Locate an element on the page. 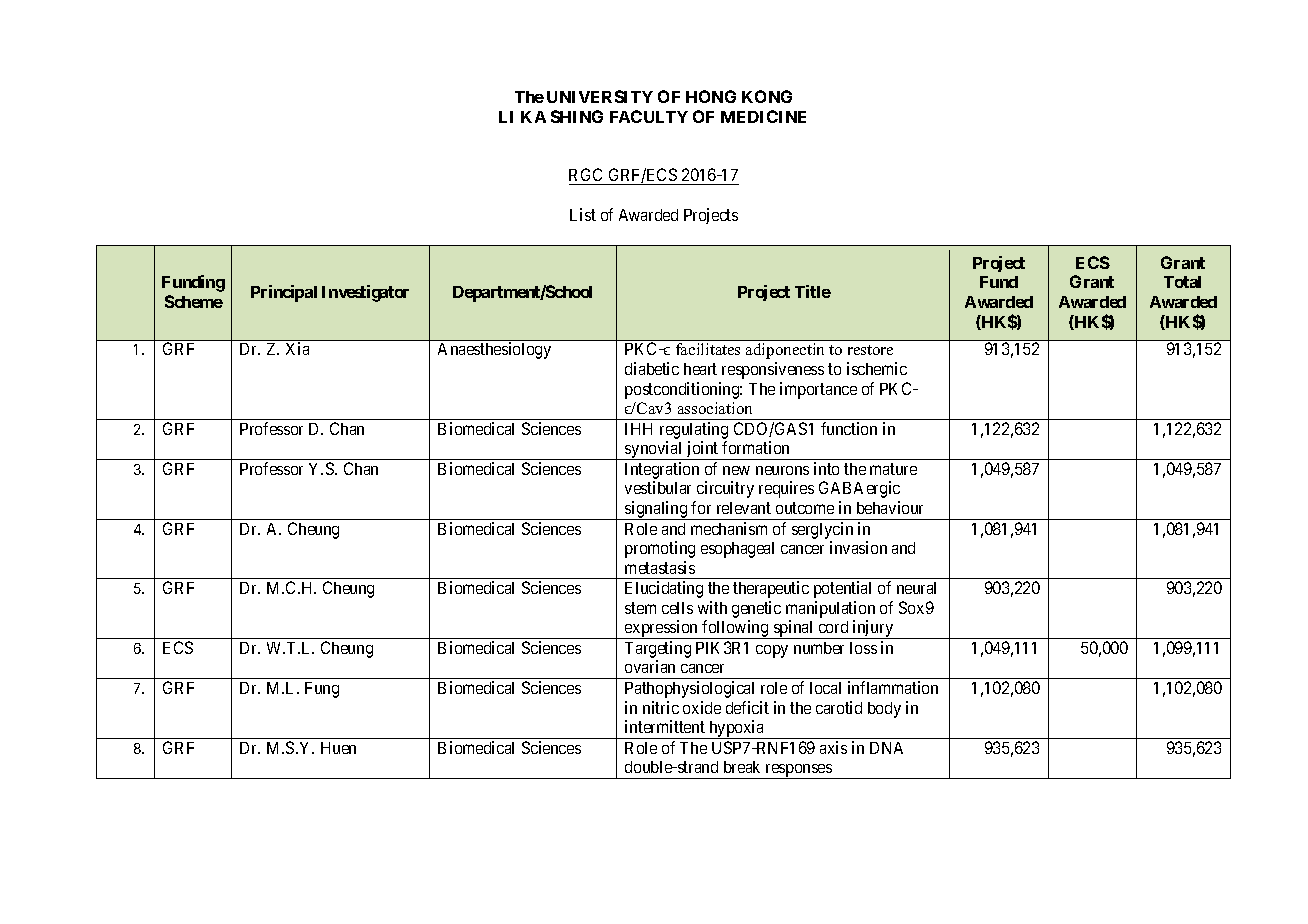 This image has height=924, width=1308. expression is located at coordinates (661, 629).
